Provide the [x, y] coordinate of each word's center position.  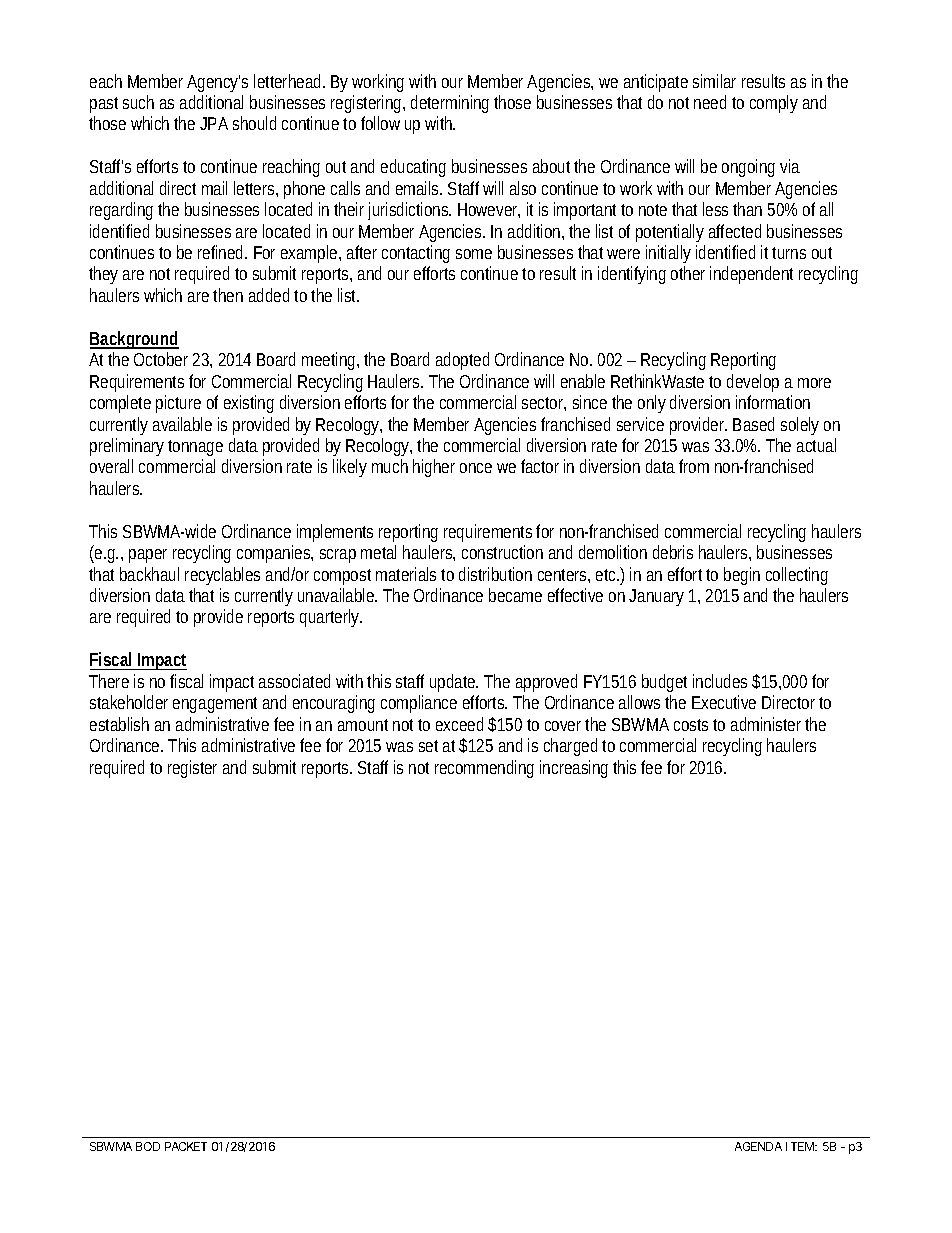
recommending [484, 769]
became [515, 595]
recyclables [222, 576]
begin [742, 576]
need [710, 102]
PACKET [186, 1146]
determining [450, 104]
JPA [214, 123]
